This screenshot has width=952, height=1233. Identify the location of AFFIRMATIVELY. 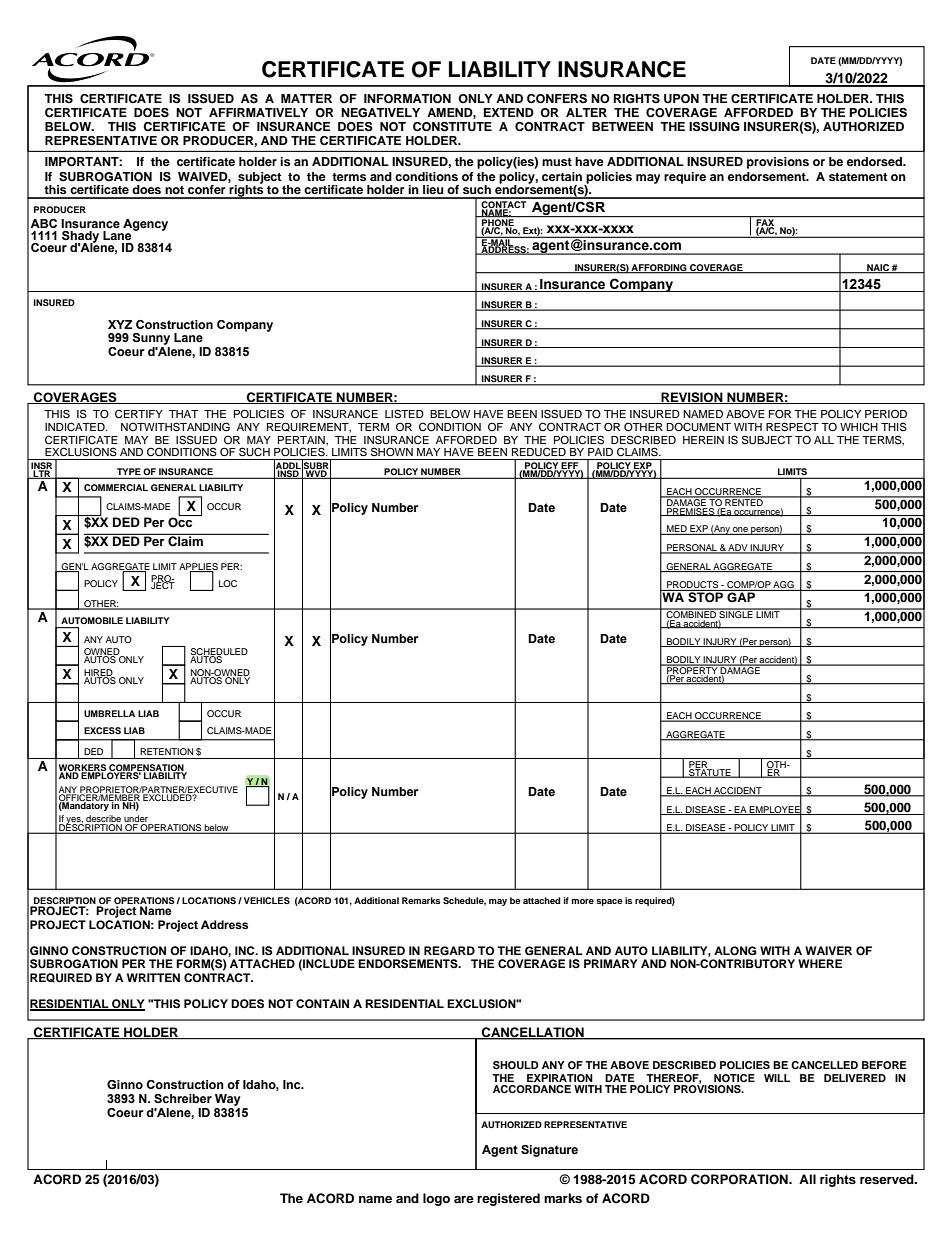
(258, 112).
